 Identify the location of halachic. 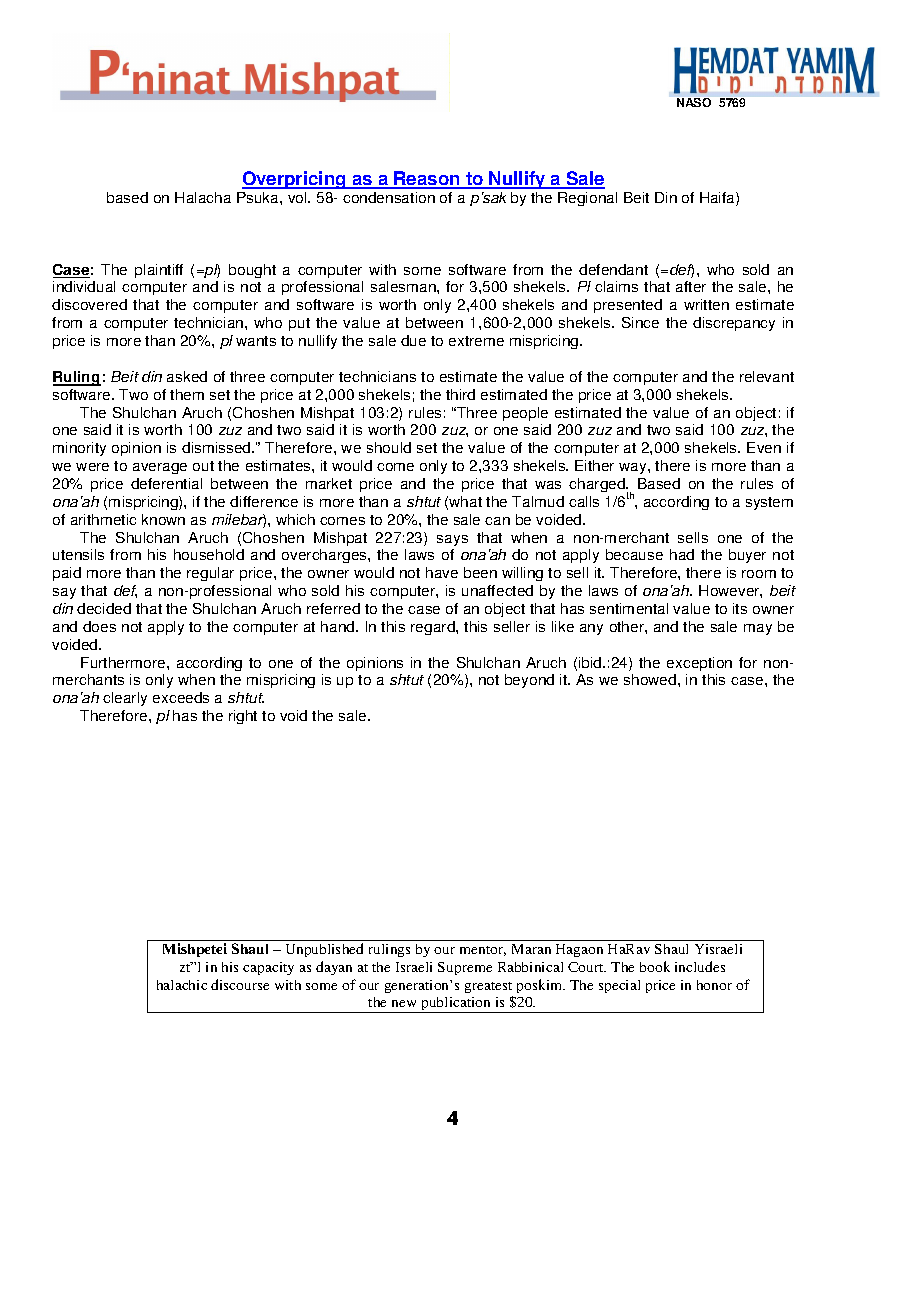
(182, 985).
